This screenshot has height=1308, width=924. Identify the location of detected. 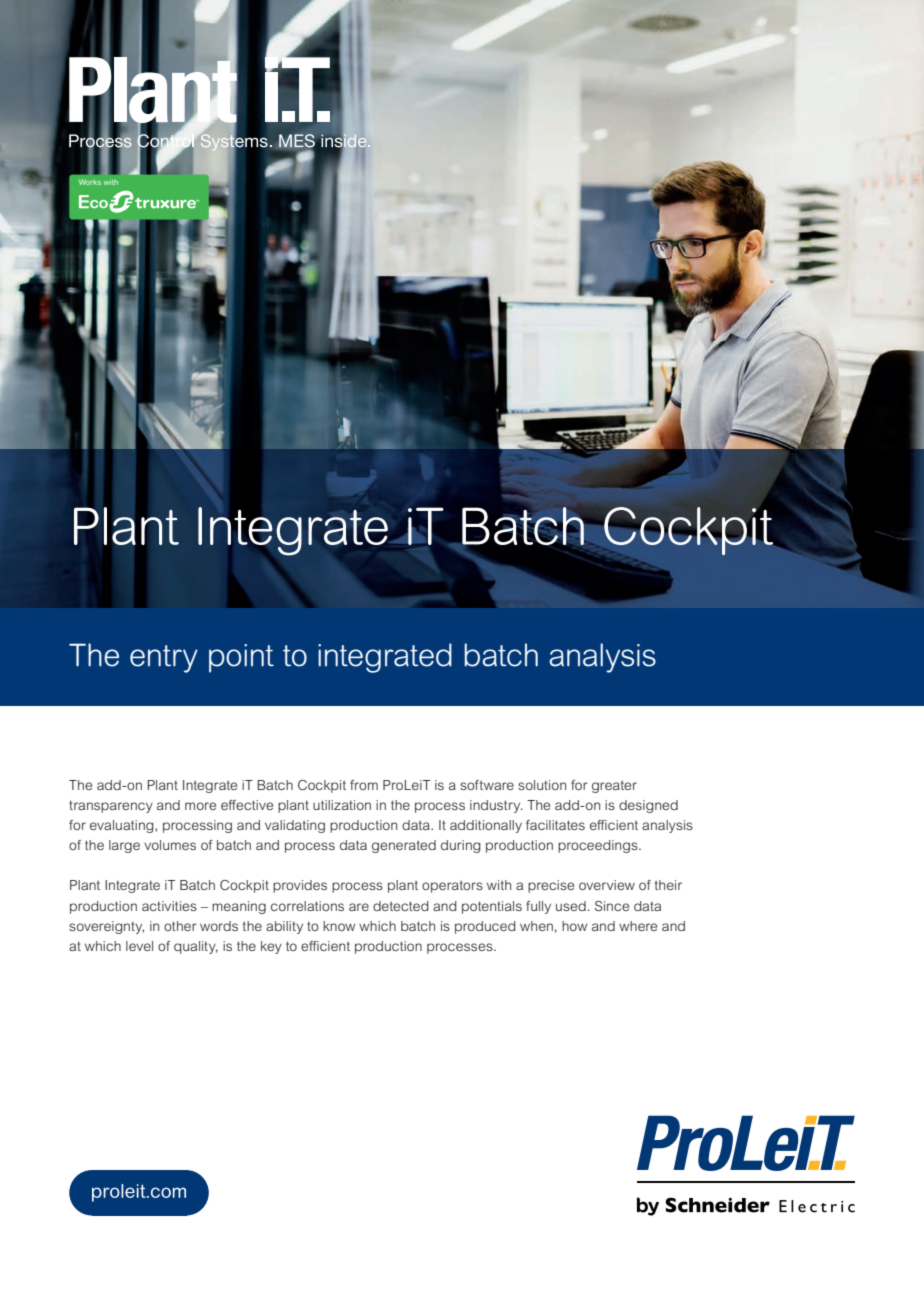
(401, 906).
